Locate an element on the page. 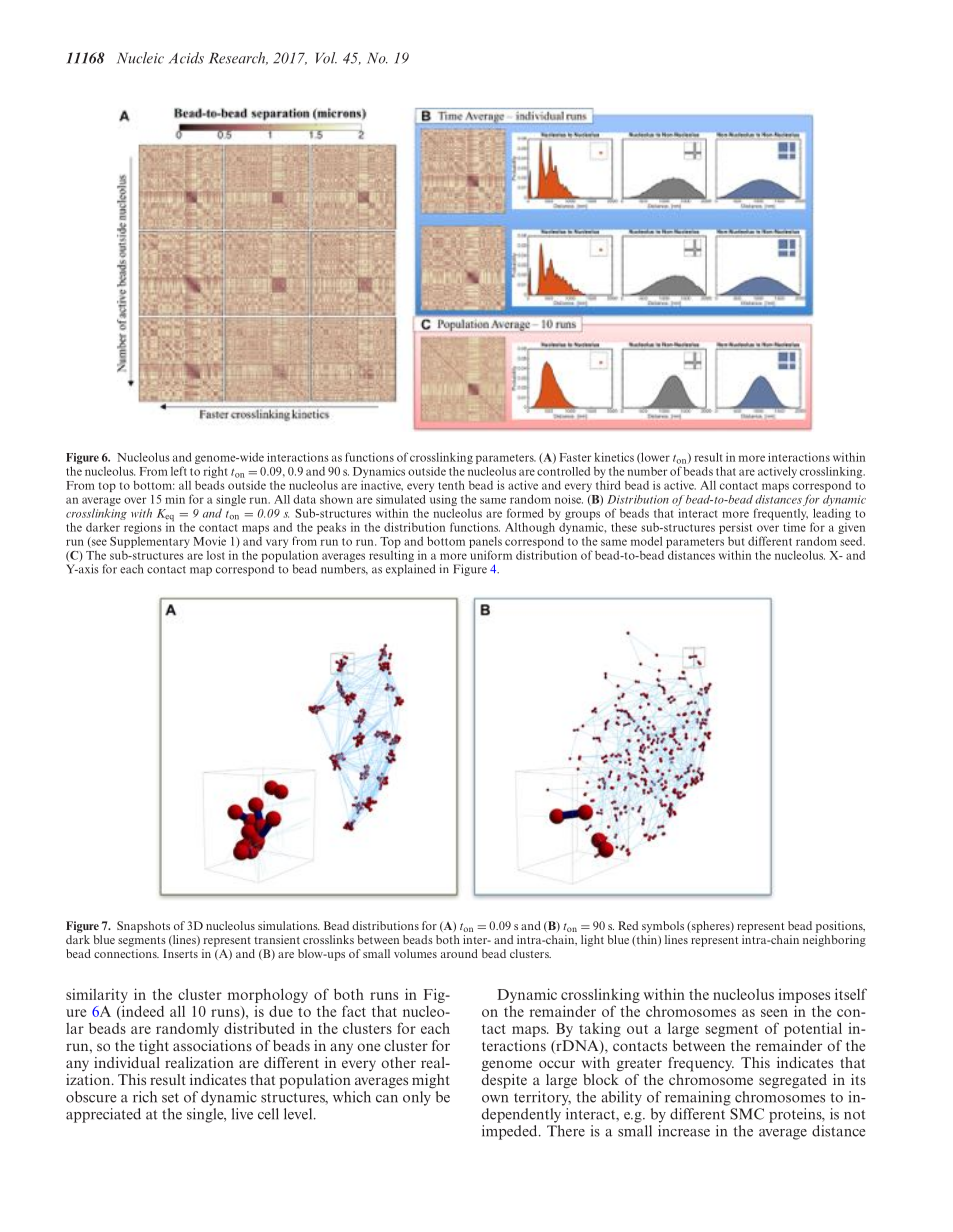 The height and width of the document is (1232, 953). Acids is located at coordinates (186, 58).
